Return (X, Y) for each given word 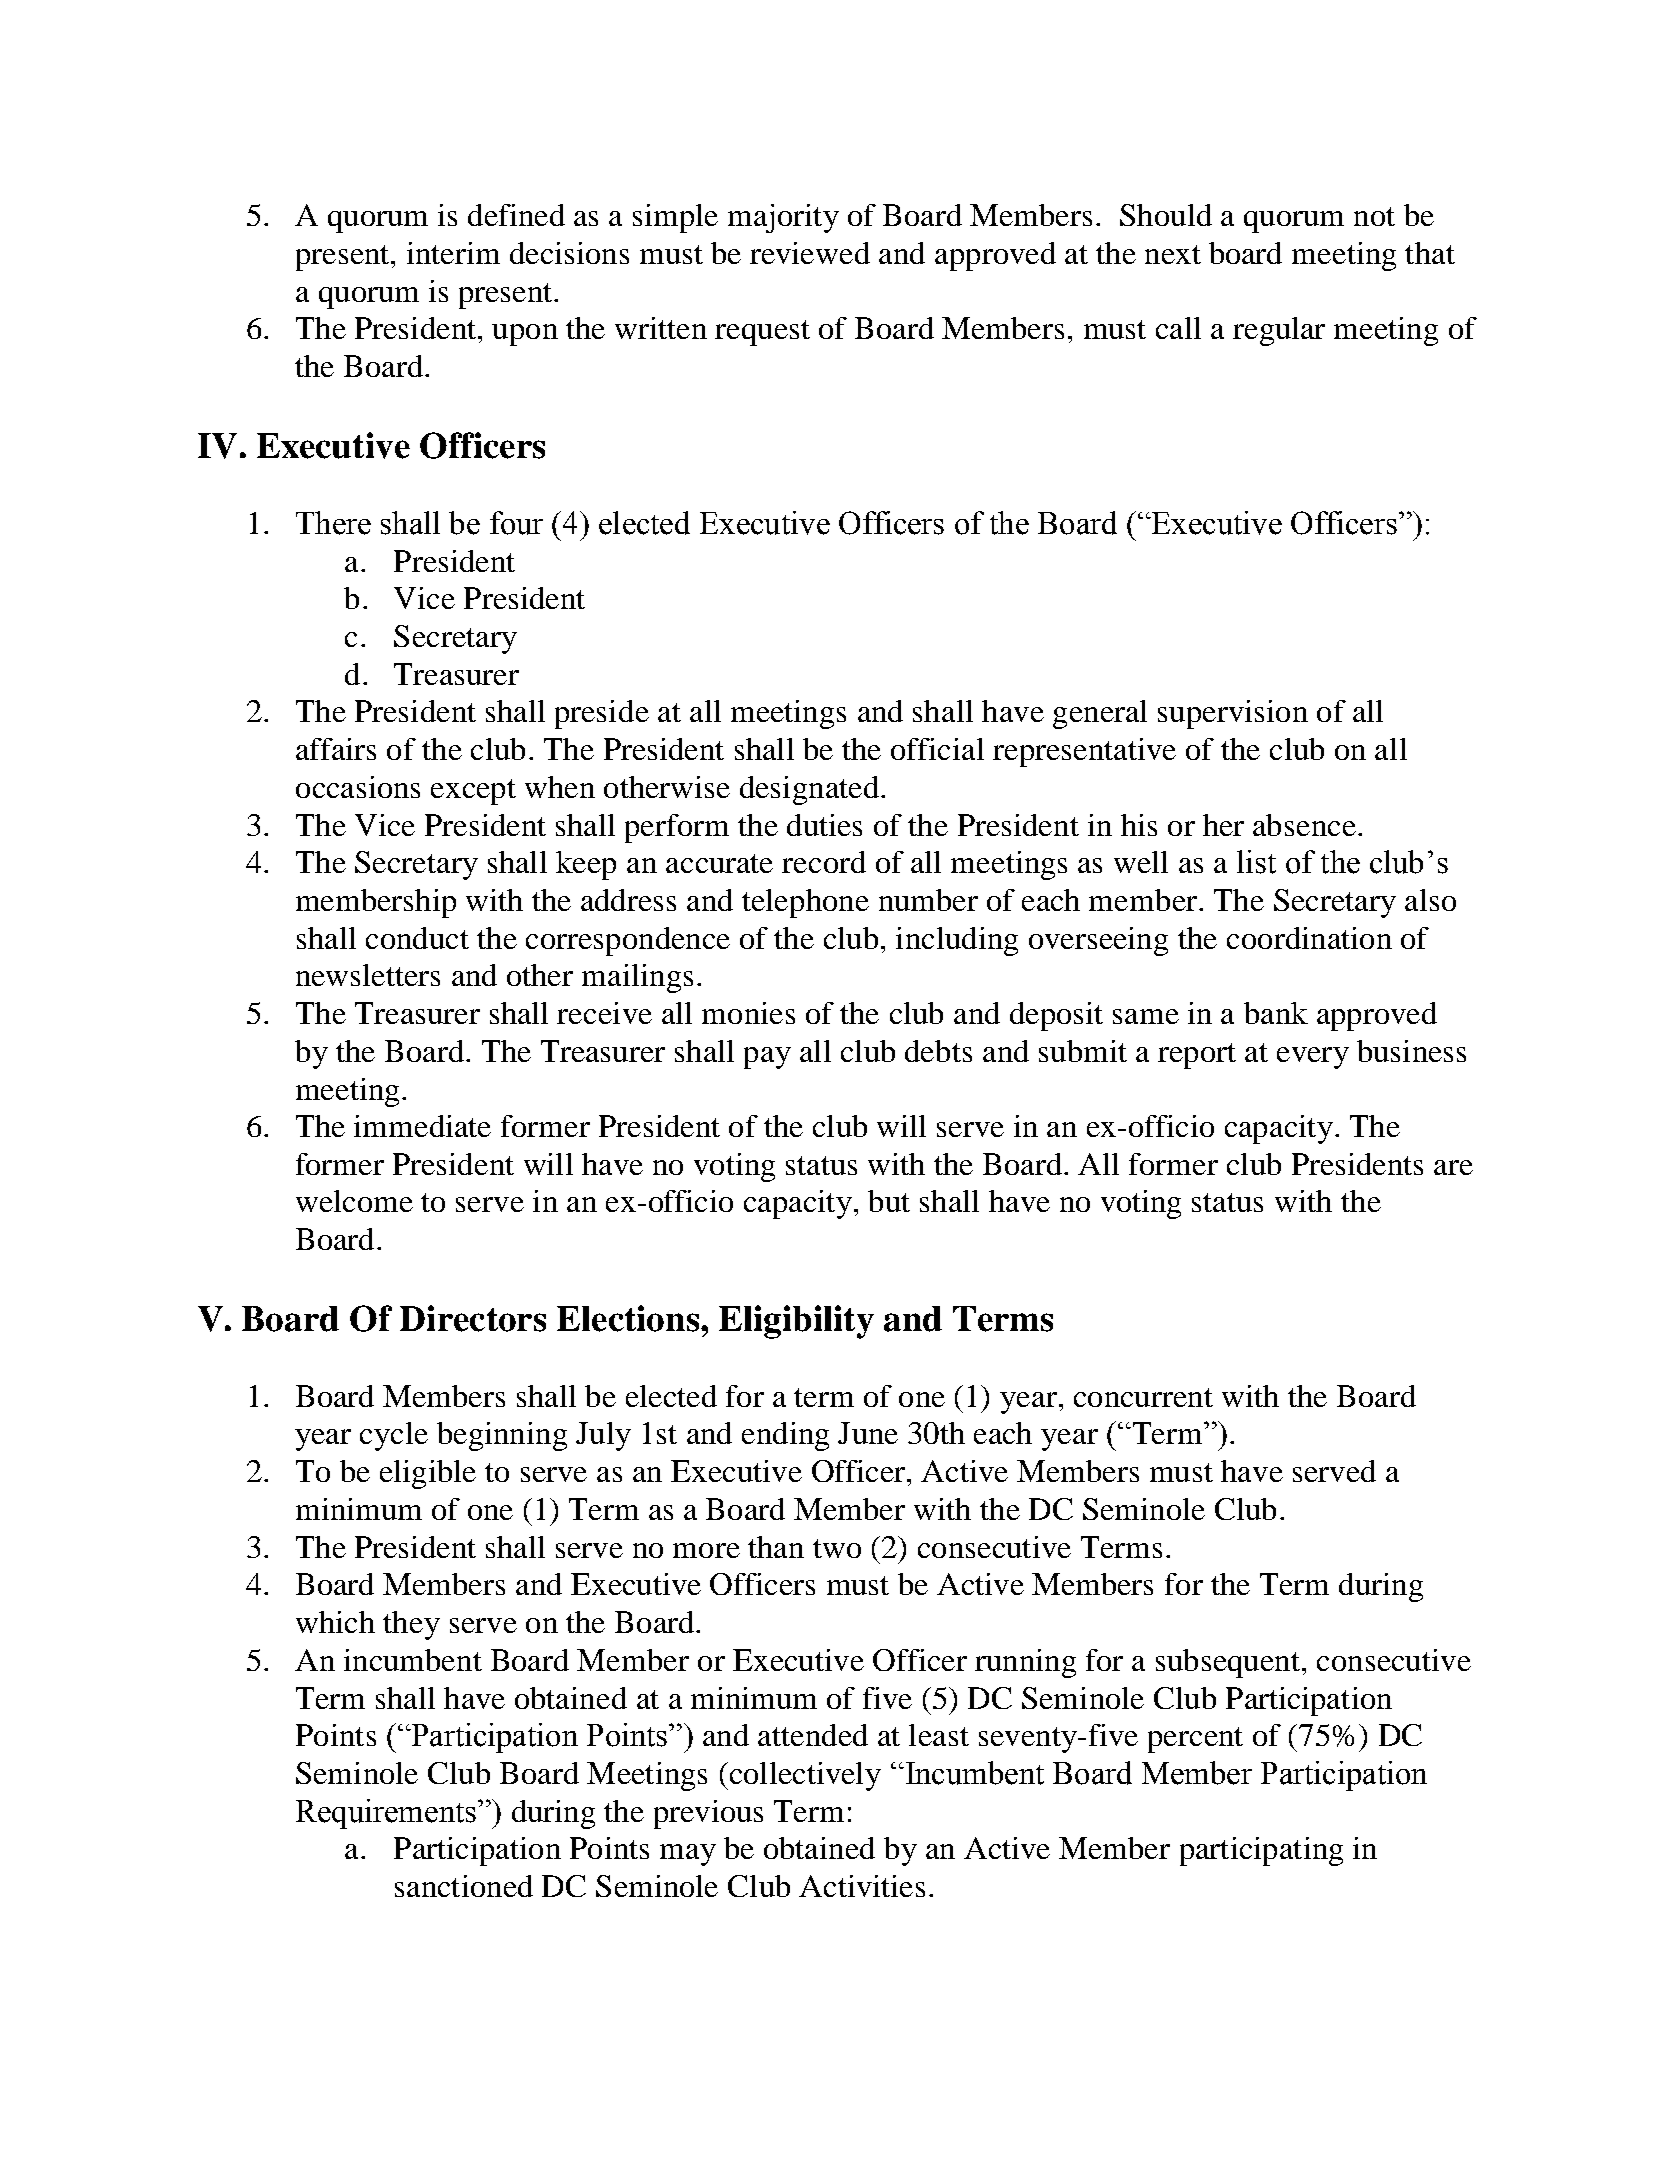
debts (938, 1051)
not (1374, 216)
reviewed (810, 253)
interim (453, 253)
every (1313, 1058)
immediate (422, 1126)
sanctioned (464, 1886)
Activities (862, 1886)
